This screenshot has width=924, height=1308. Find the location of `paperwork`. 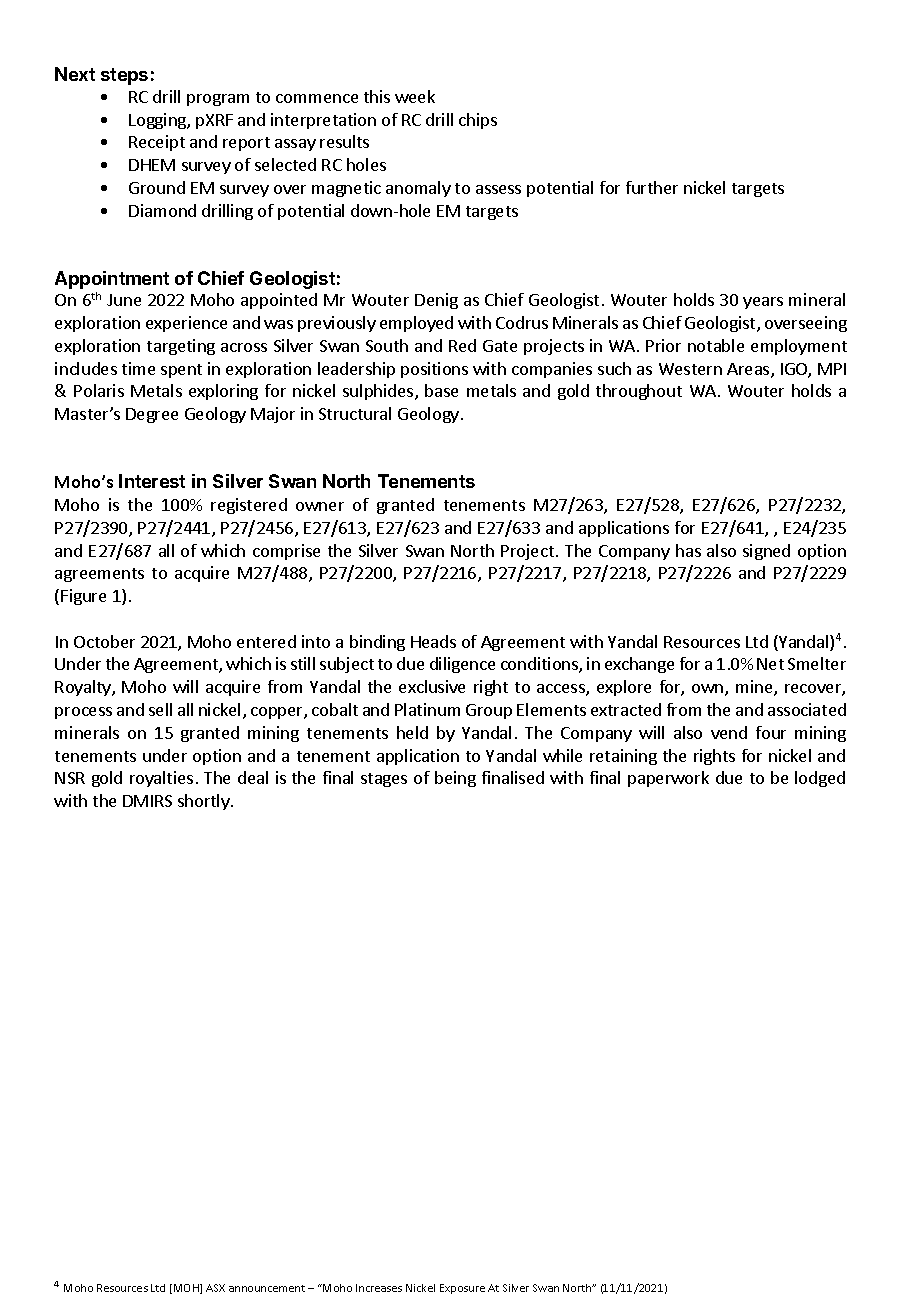

paperwork is located at coordinates (668, 779).
